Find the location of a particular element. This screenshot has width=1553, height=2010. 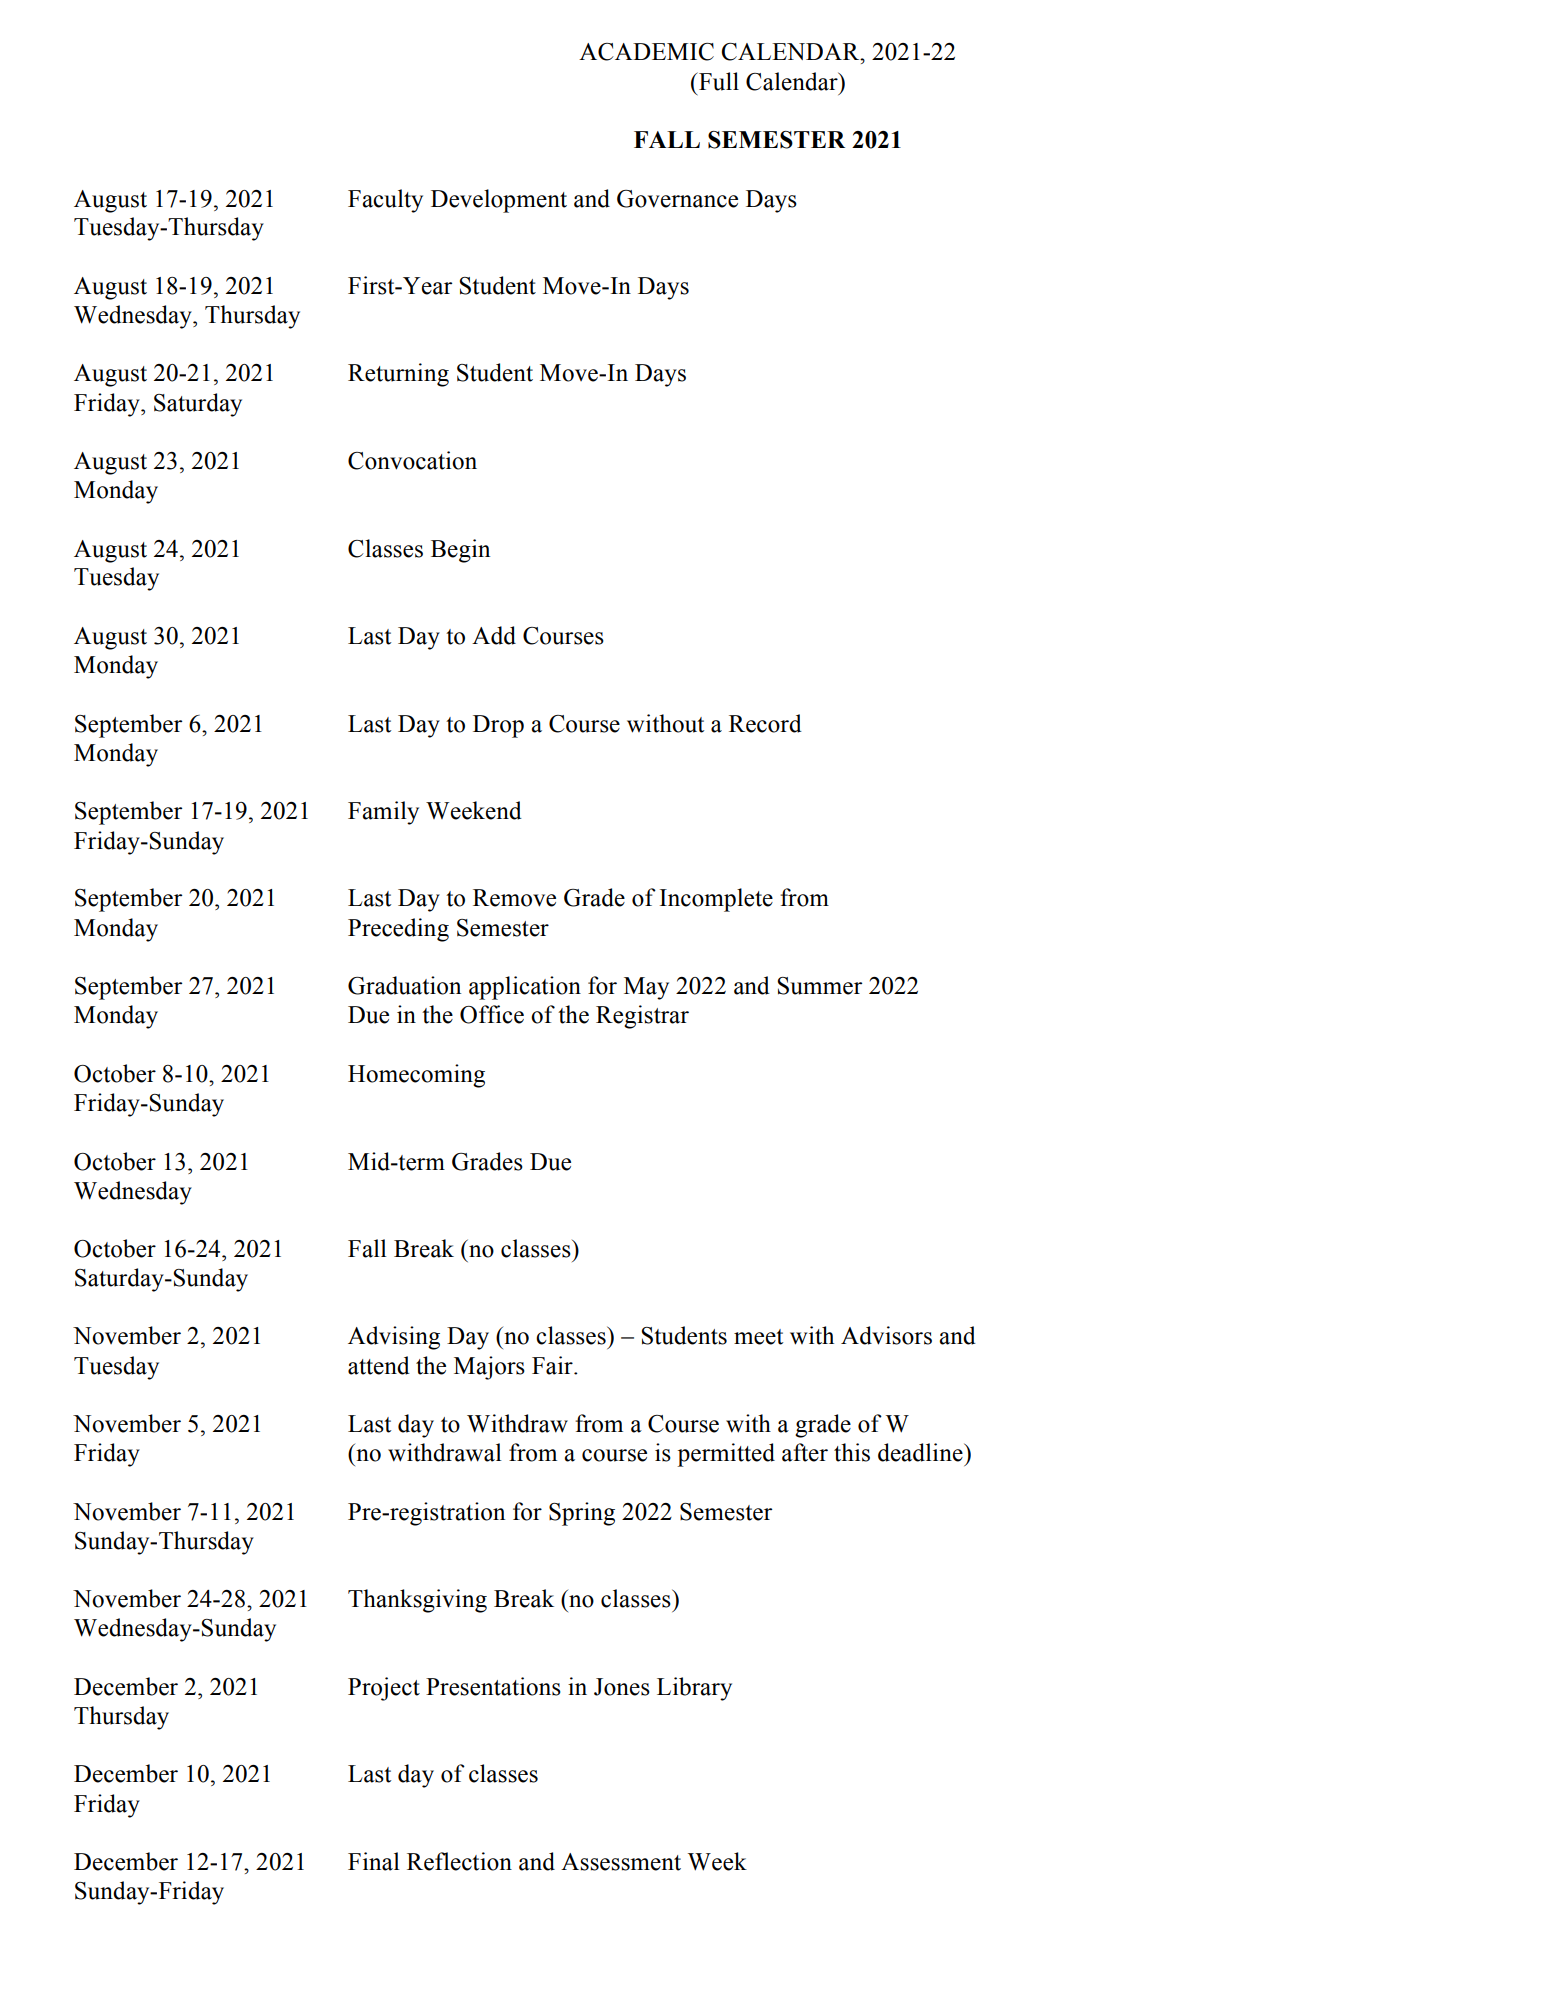

Library is located at coordinates (694, 1689).
